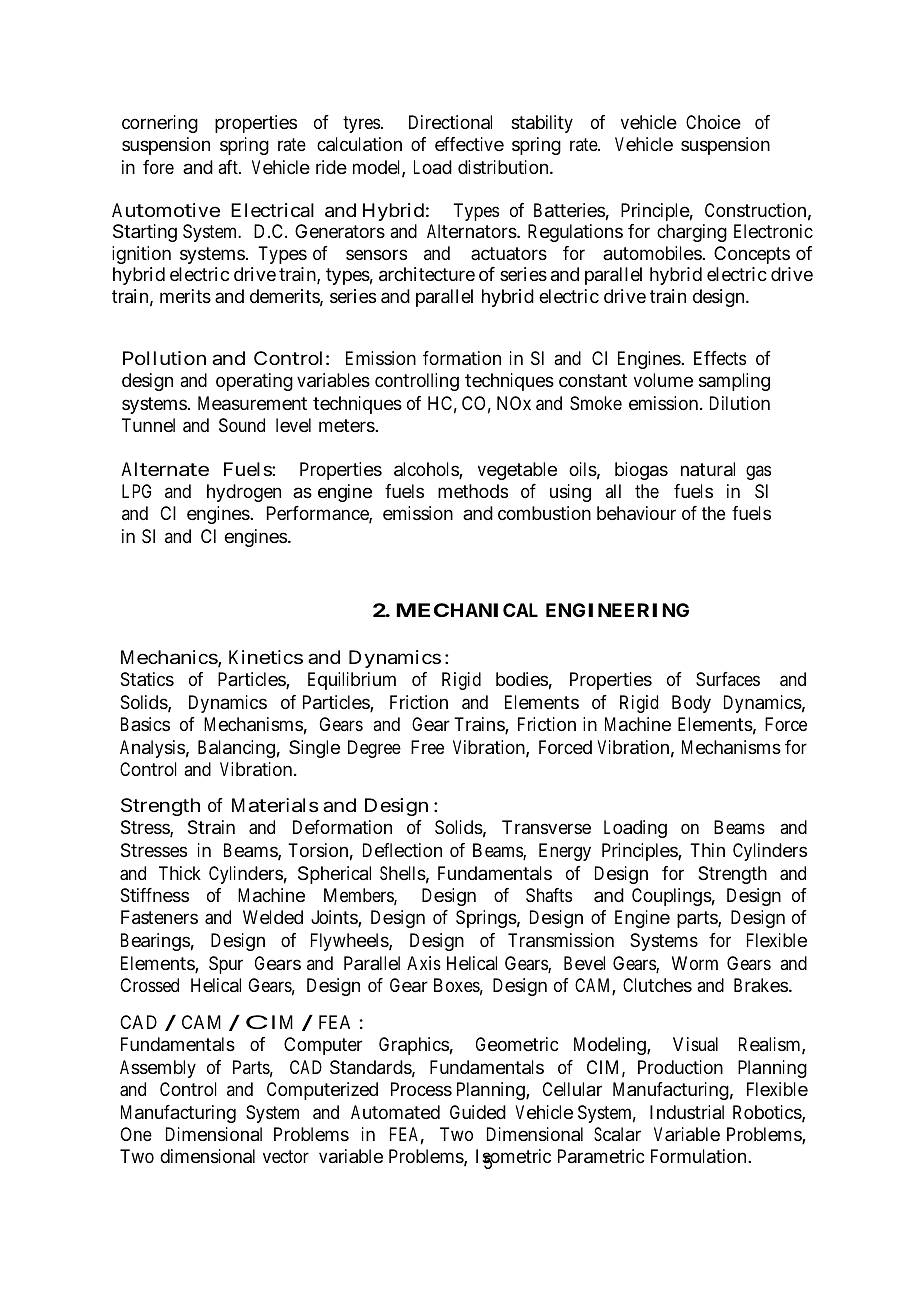 The width and height of the page is (924, 1308). What do you see at coordinates (252, 403) in the page?
I see `Measurement` at bounding box center [252, 403].
